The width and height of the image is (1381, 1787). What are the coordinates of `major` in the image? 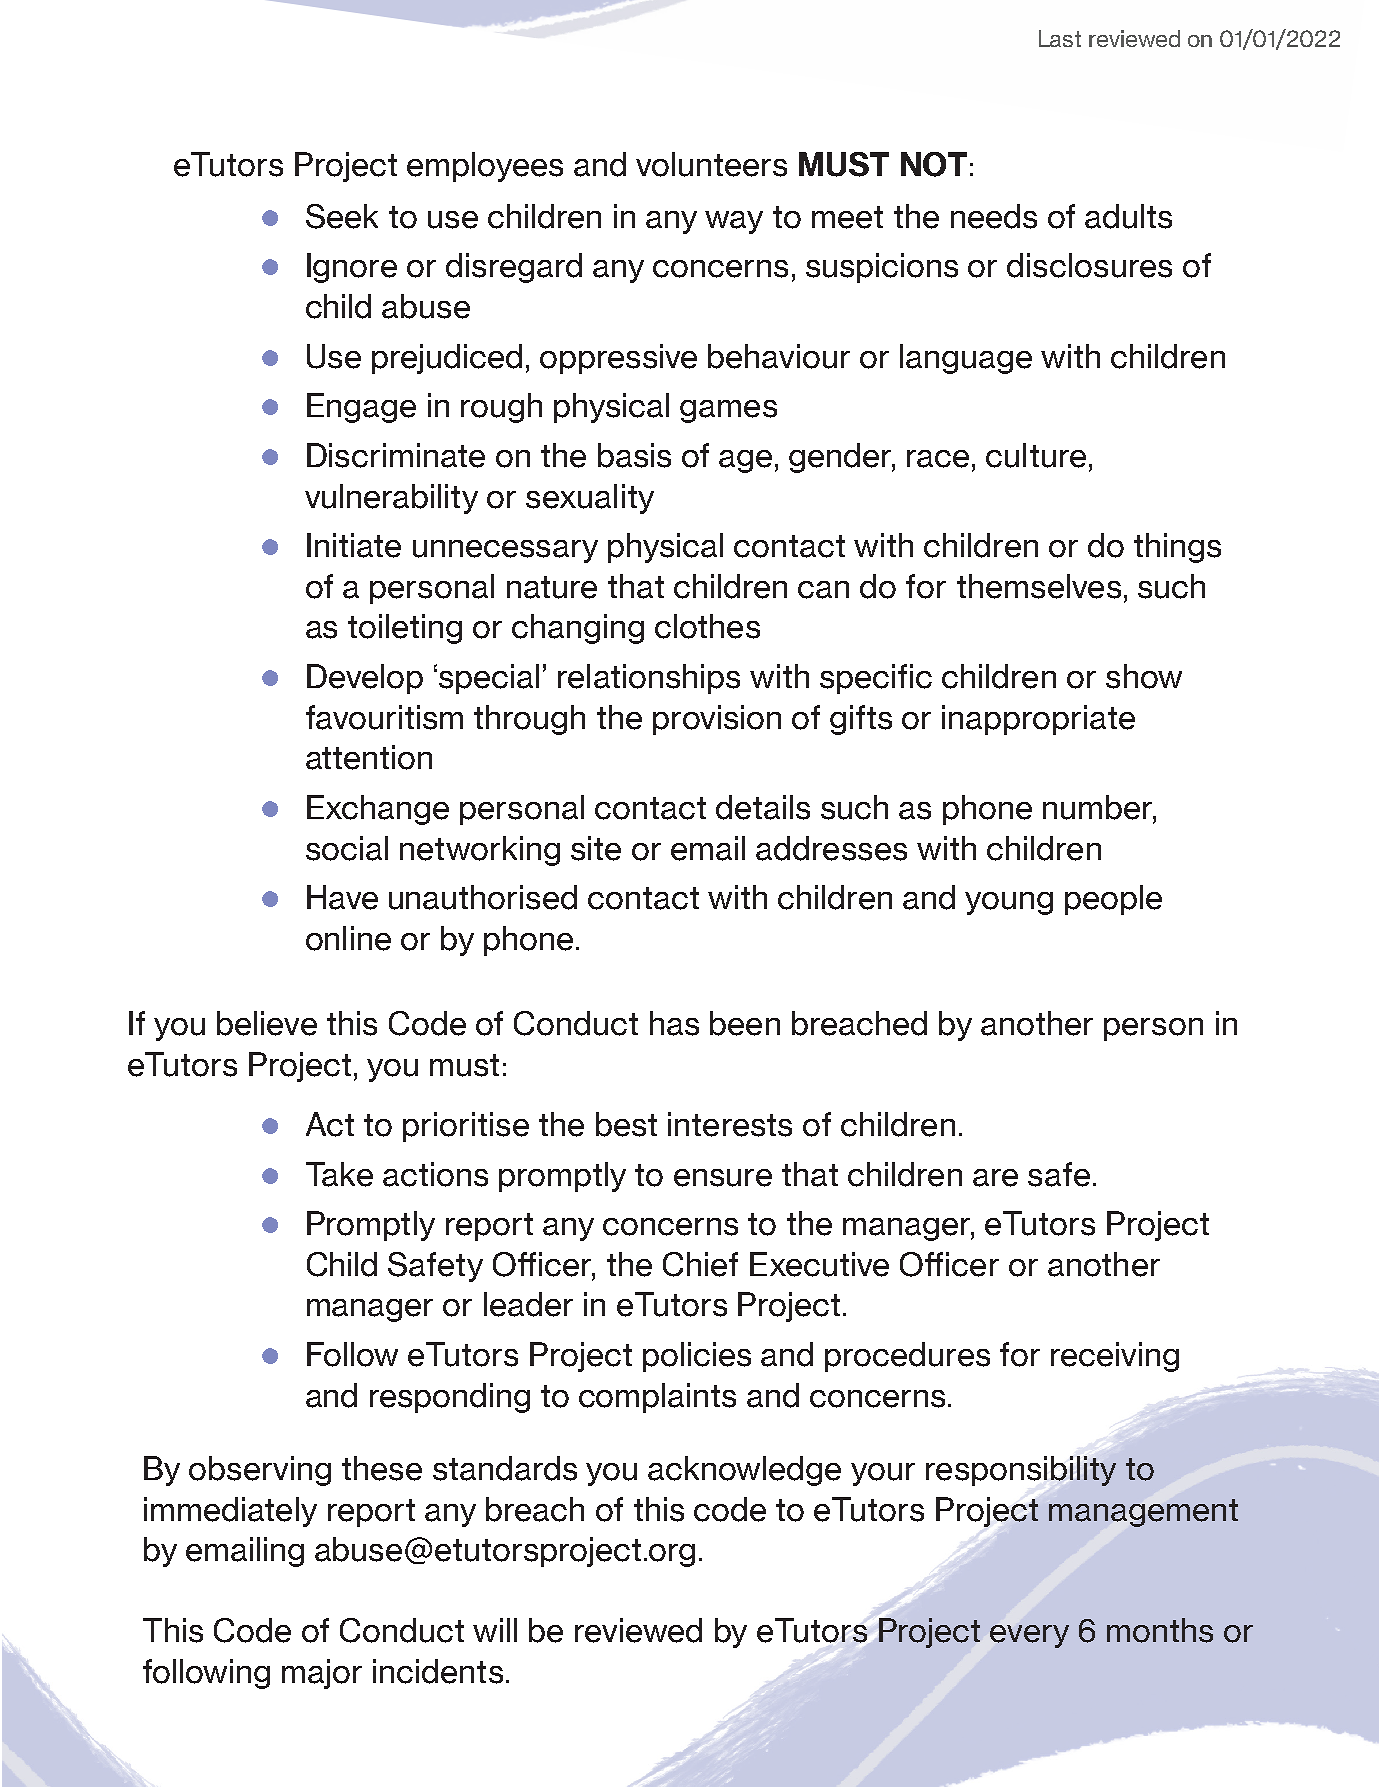 It's located at (322, 1674).
